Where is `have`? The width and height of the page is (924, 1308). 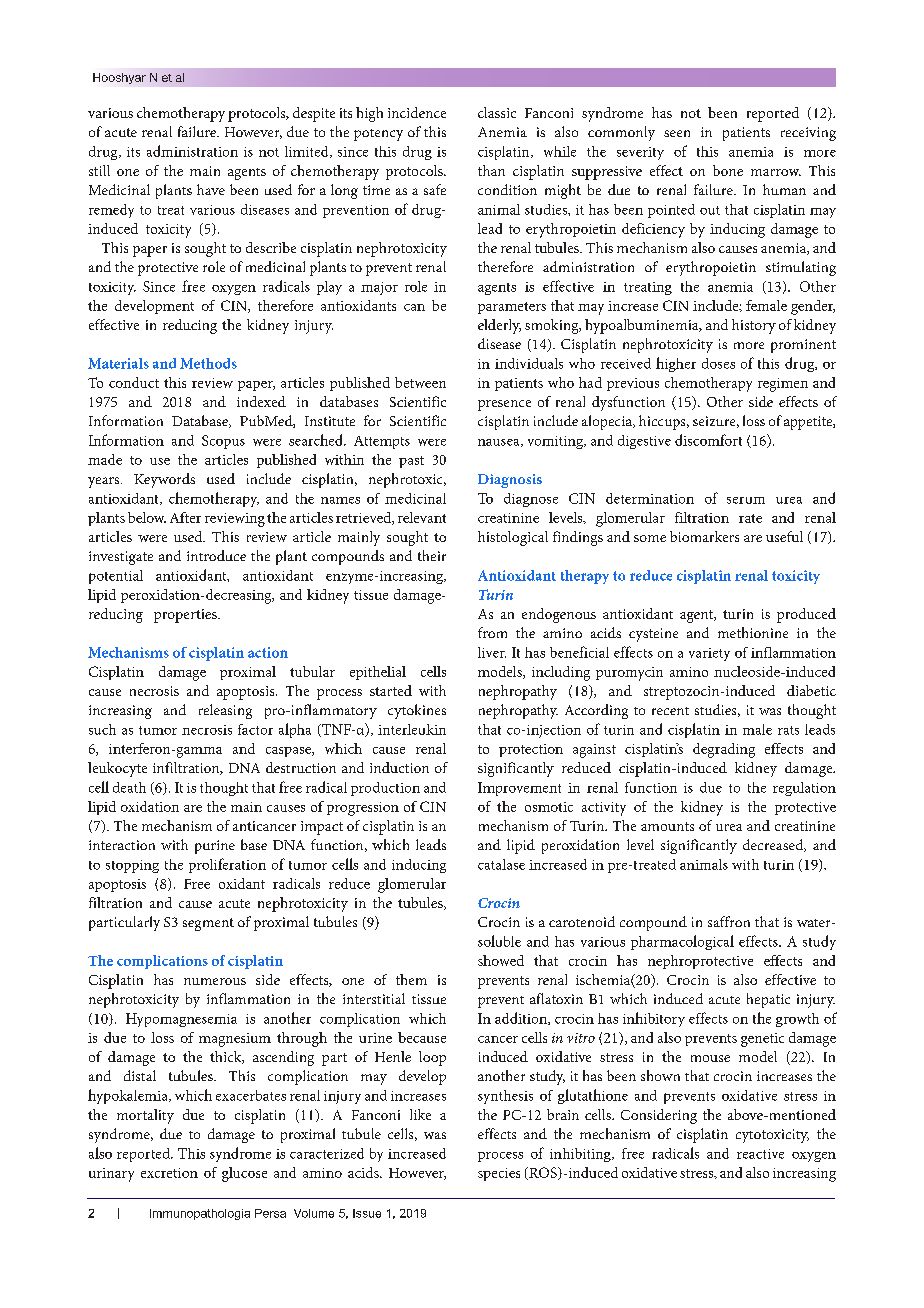 have is located at coordinates (211, 189).
